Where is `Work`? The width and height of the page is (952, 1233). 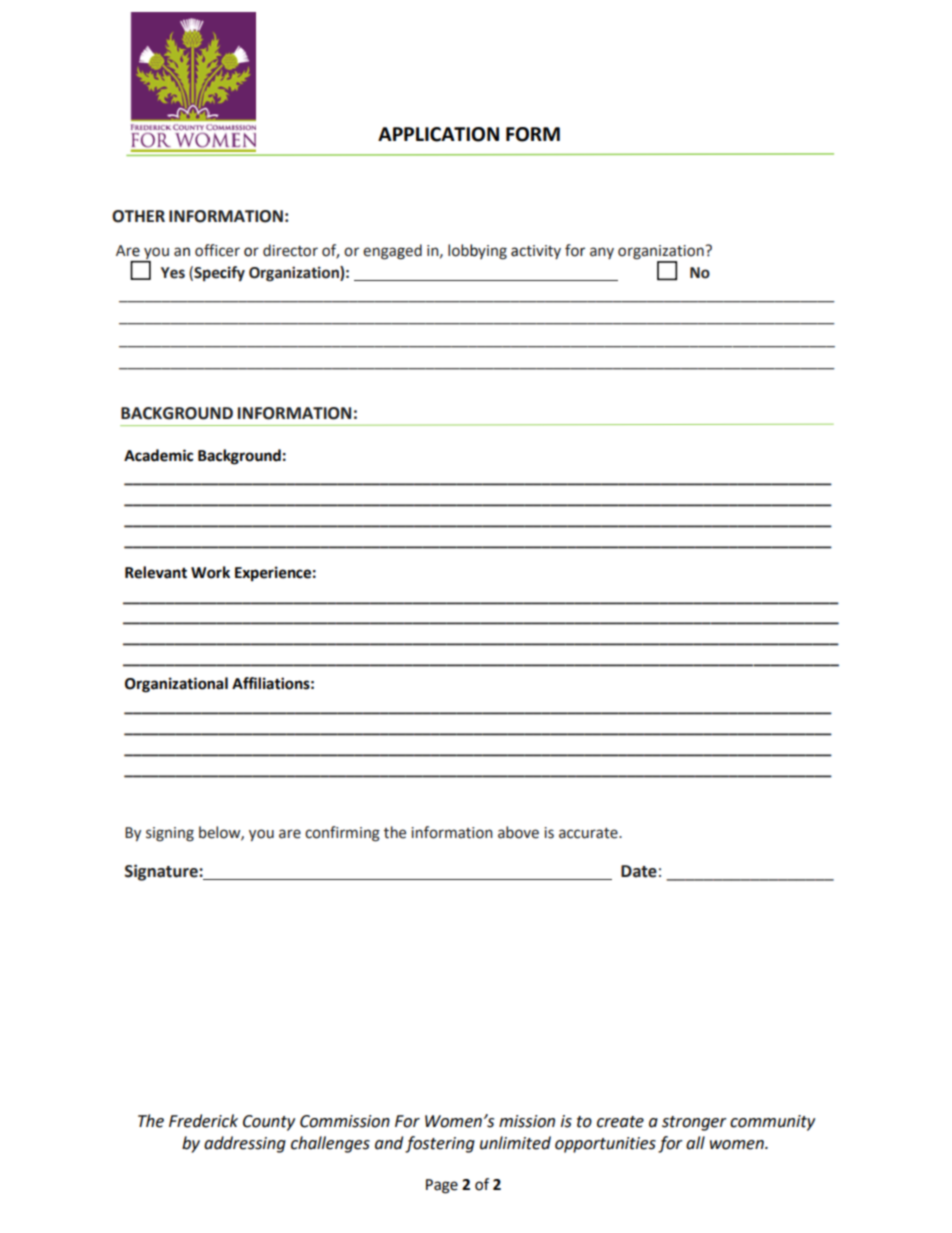
Work is located at coordinates (210, 572).
